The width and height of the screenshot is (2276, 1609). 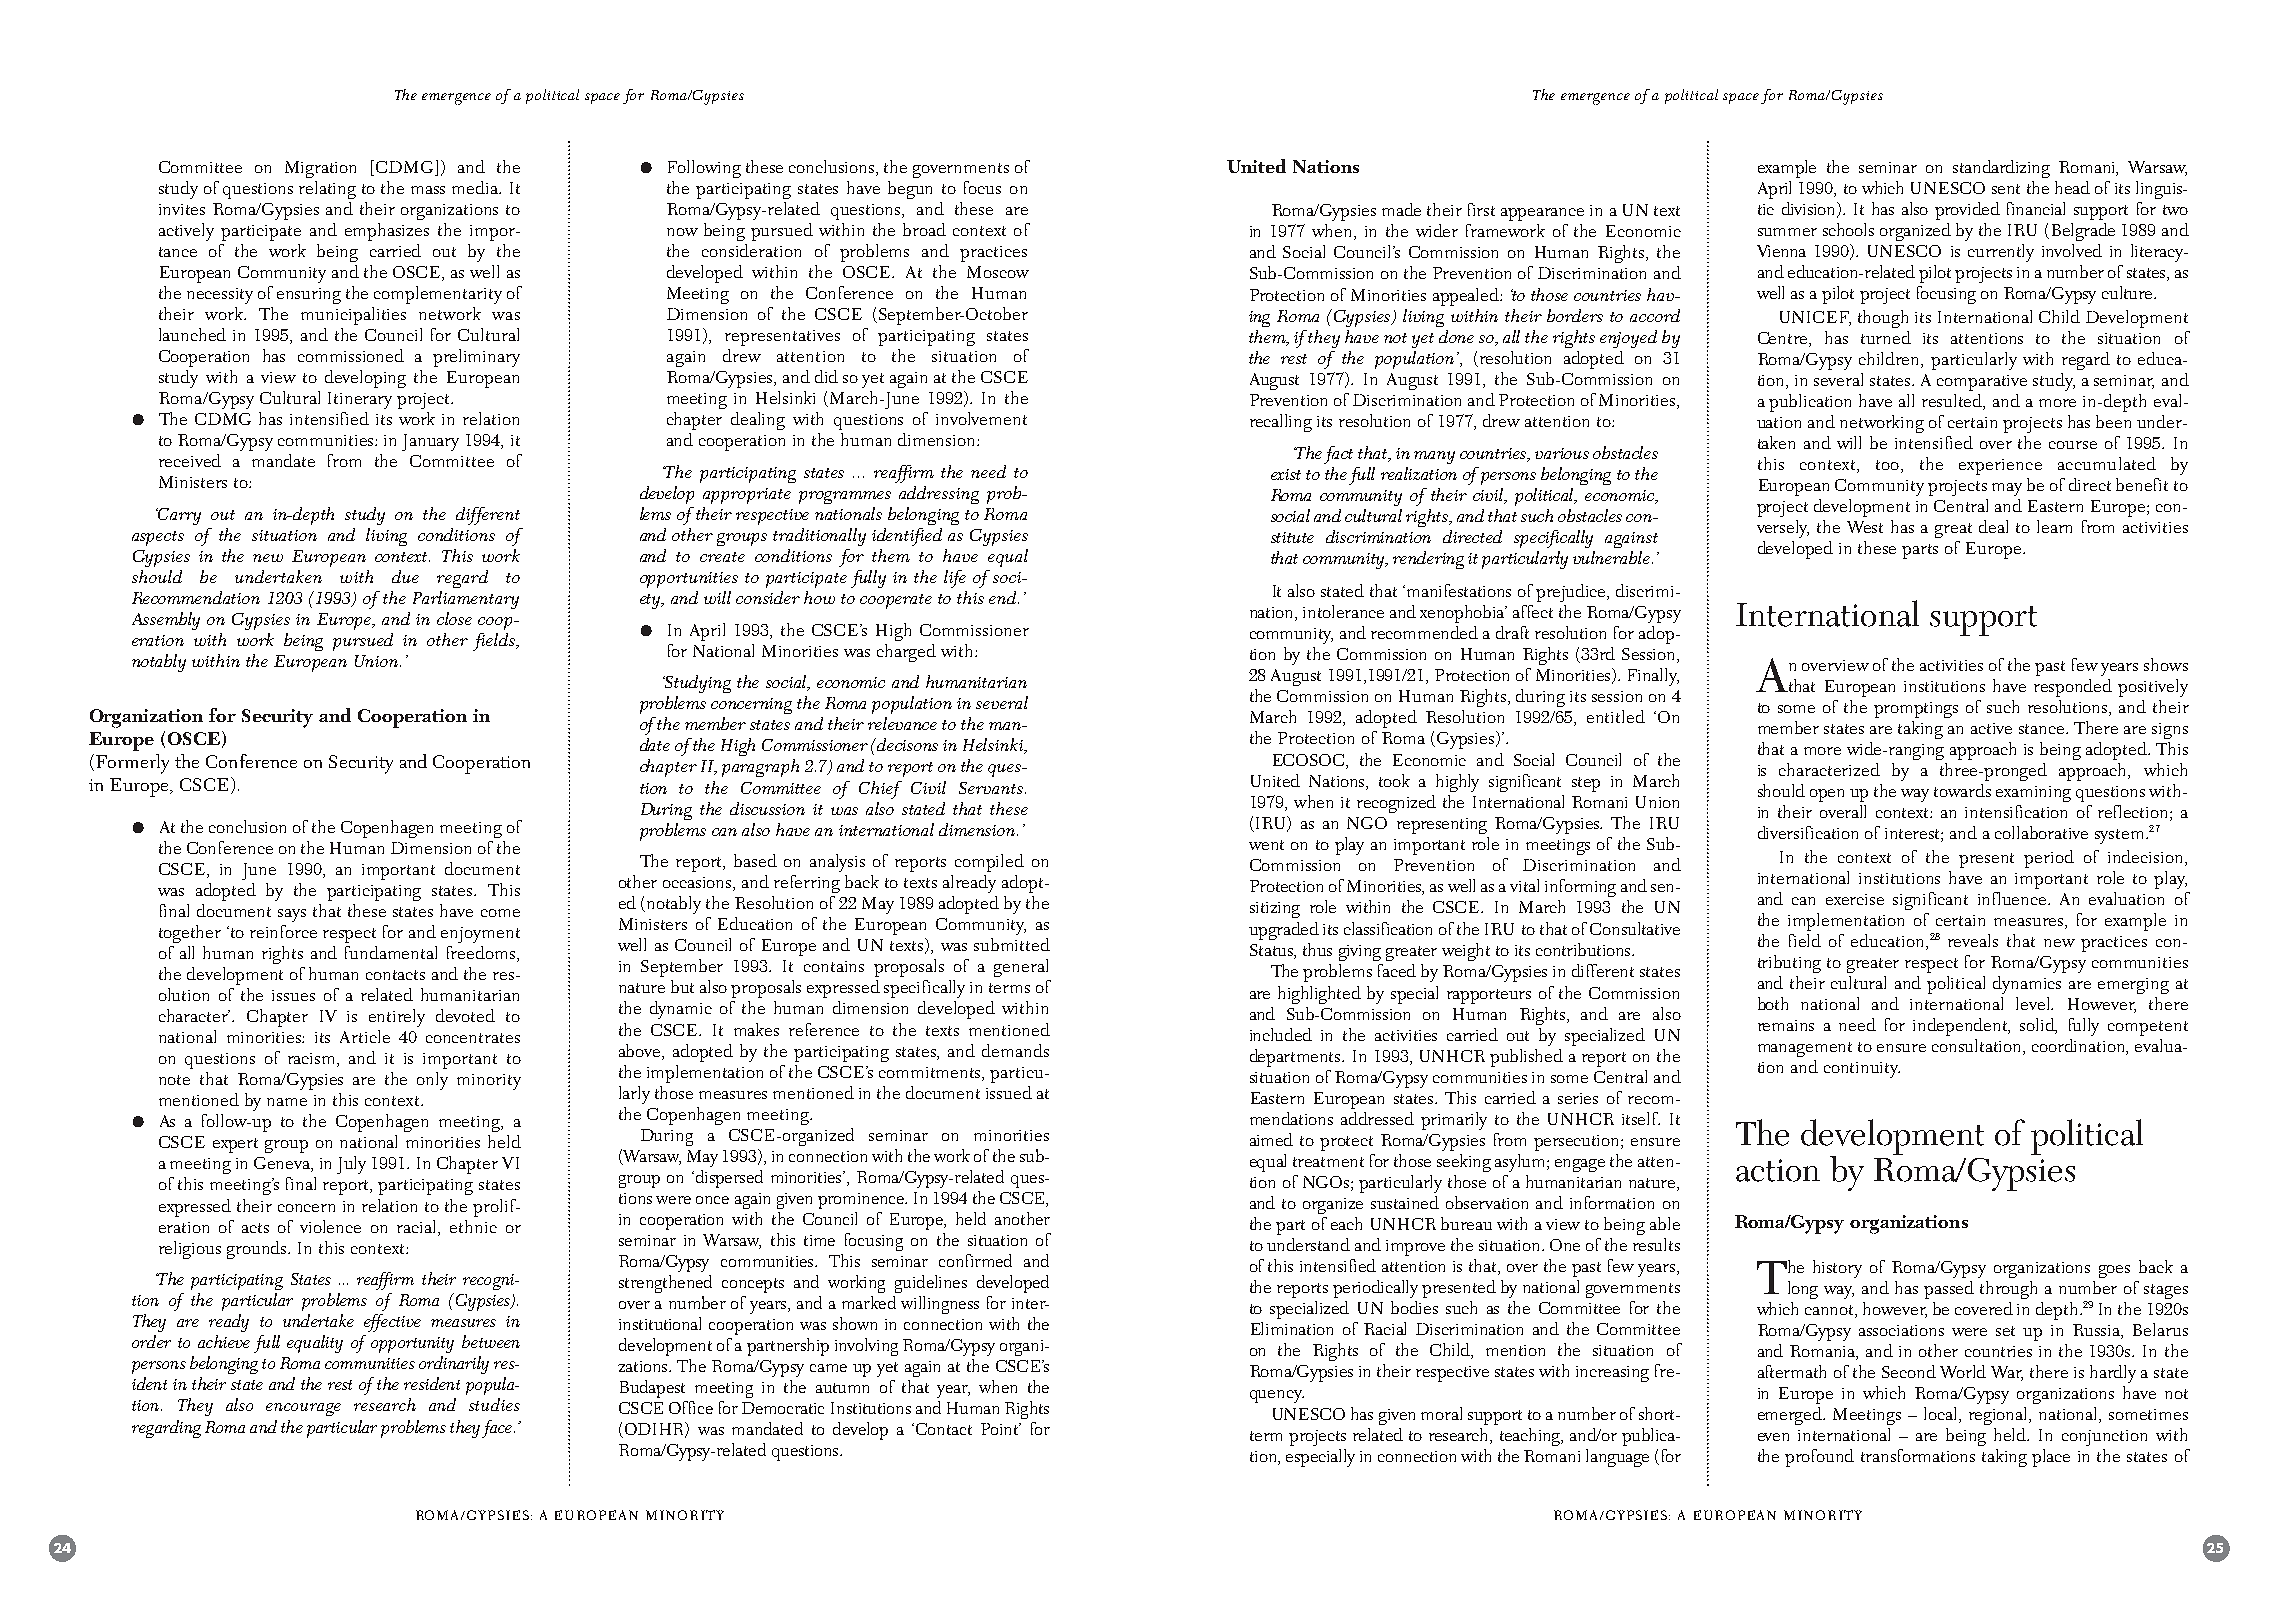 What do you see at coordinates (327, 190) in the screenshot?
I see `relating` at bounding box center [327, 190].
